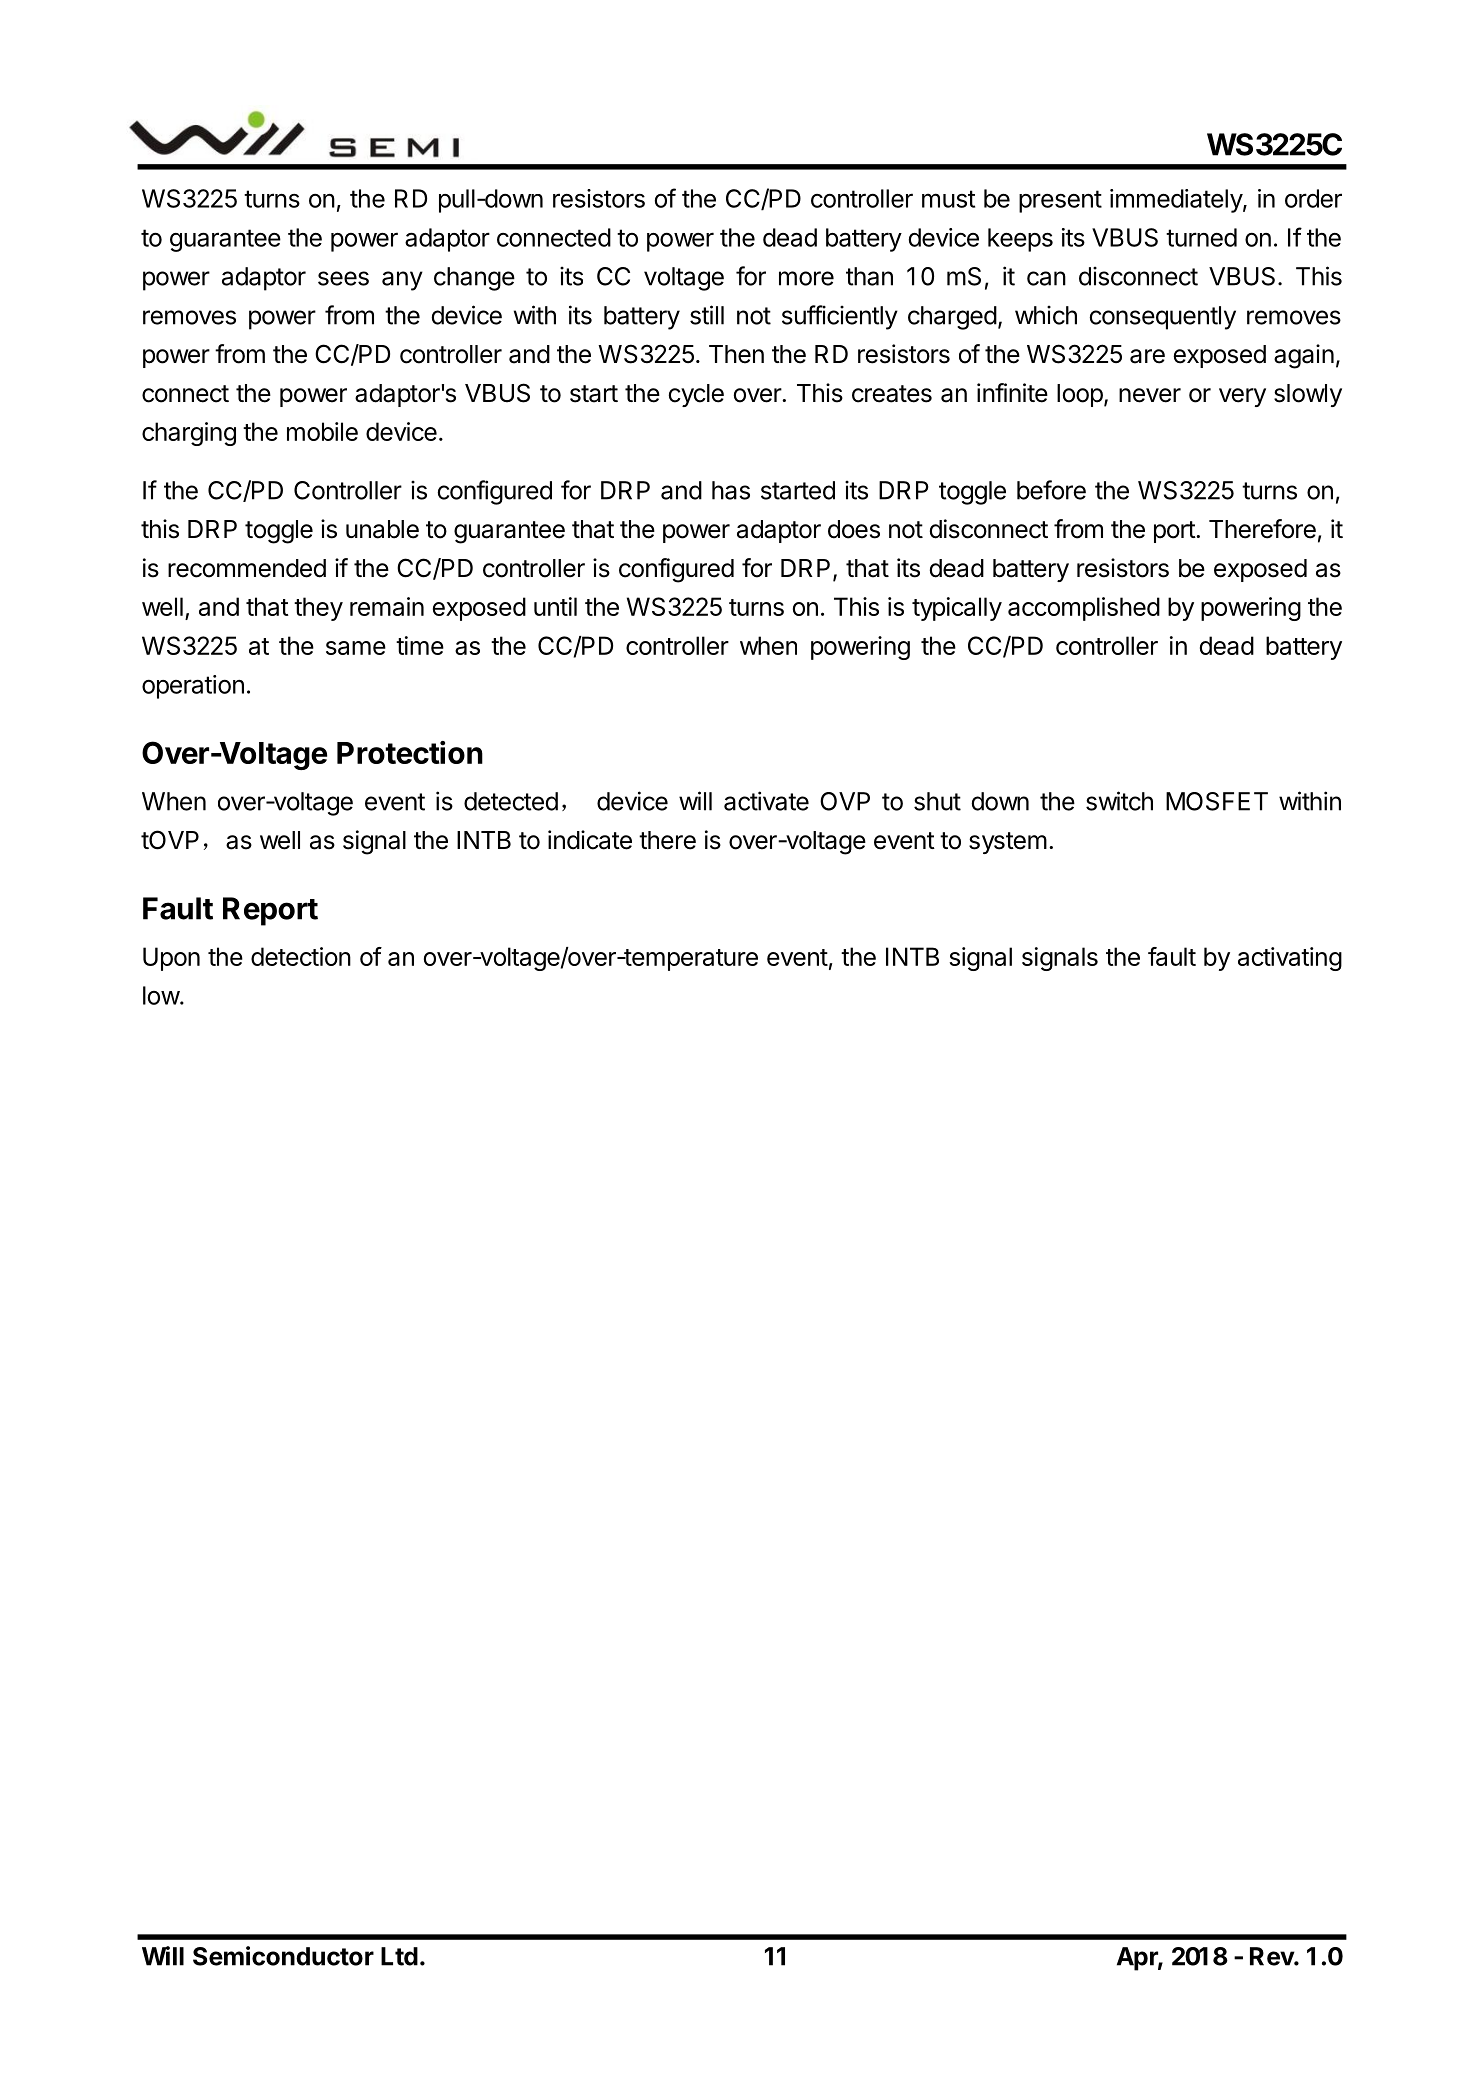 The width and height of the page is (1484, 2098). What do you see at coordinates (590, 840) in the page?
I see `indicate` at bounding box center [590, 840].
